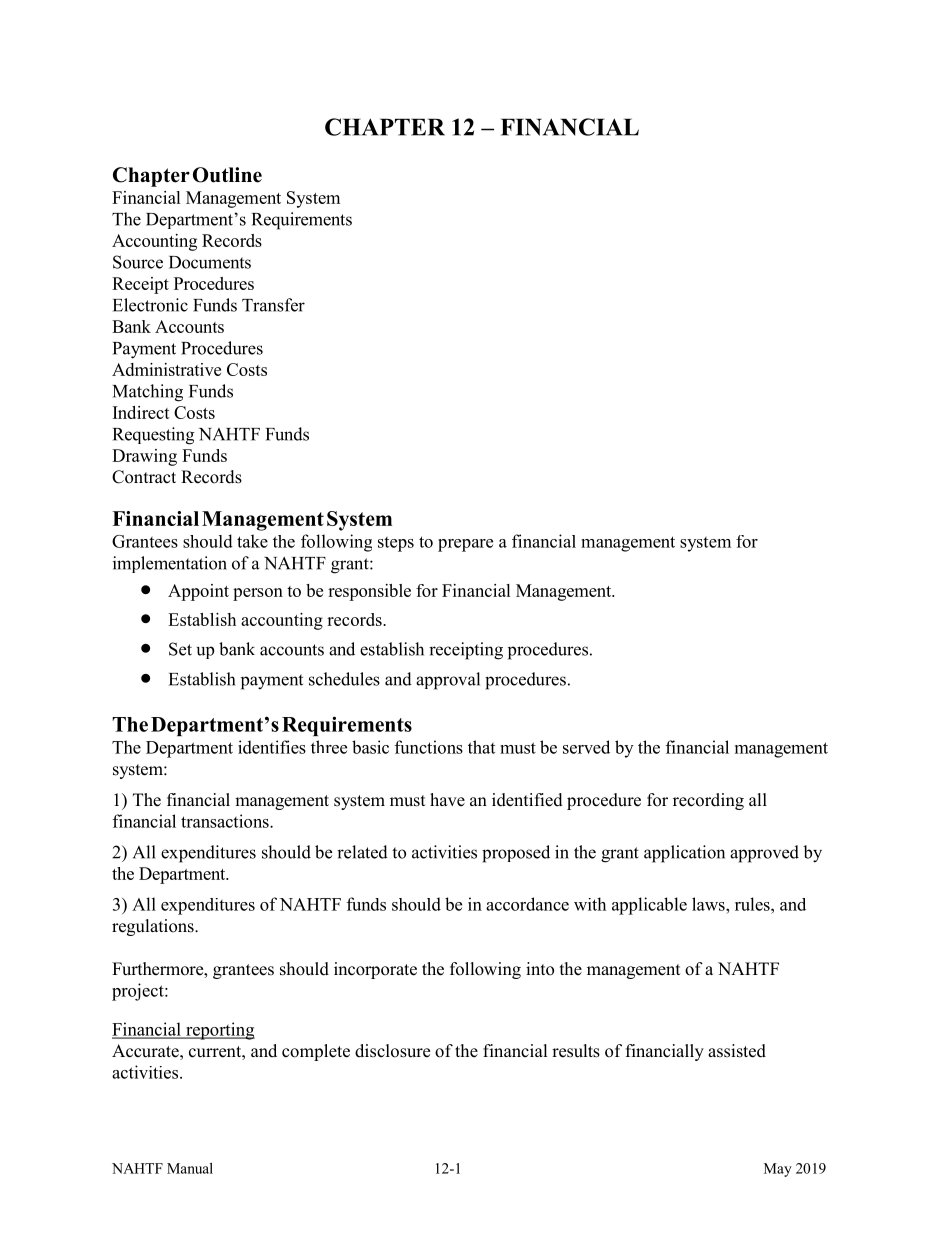 The height and width of the screenshot is (1233, 952). I want to click on May, so click(778, 1170).
